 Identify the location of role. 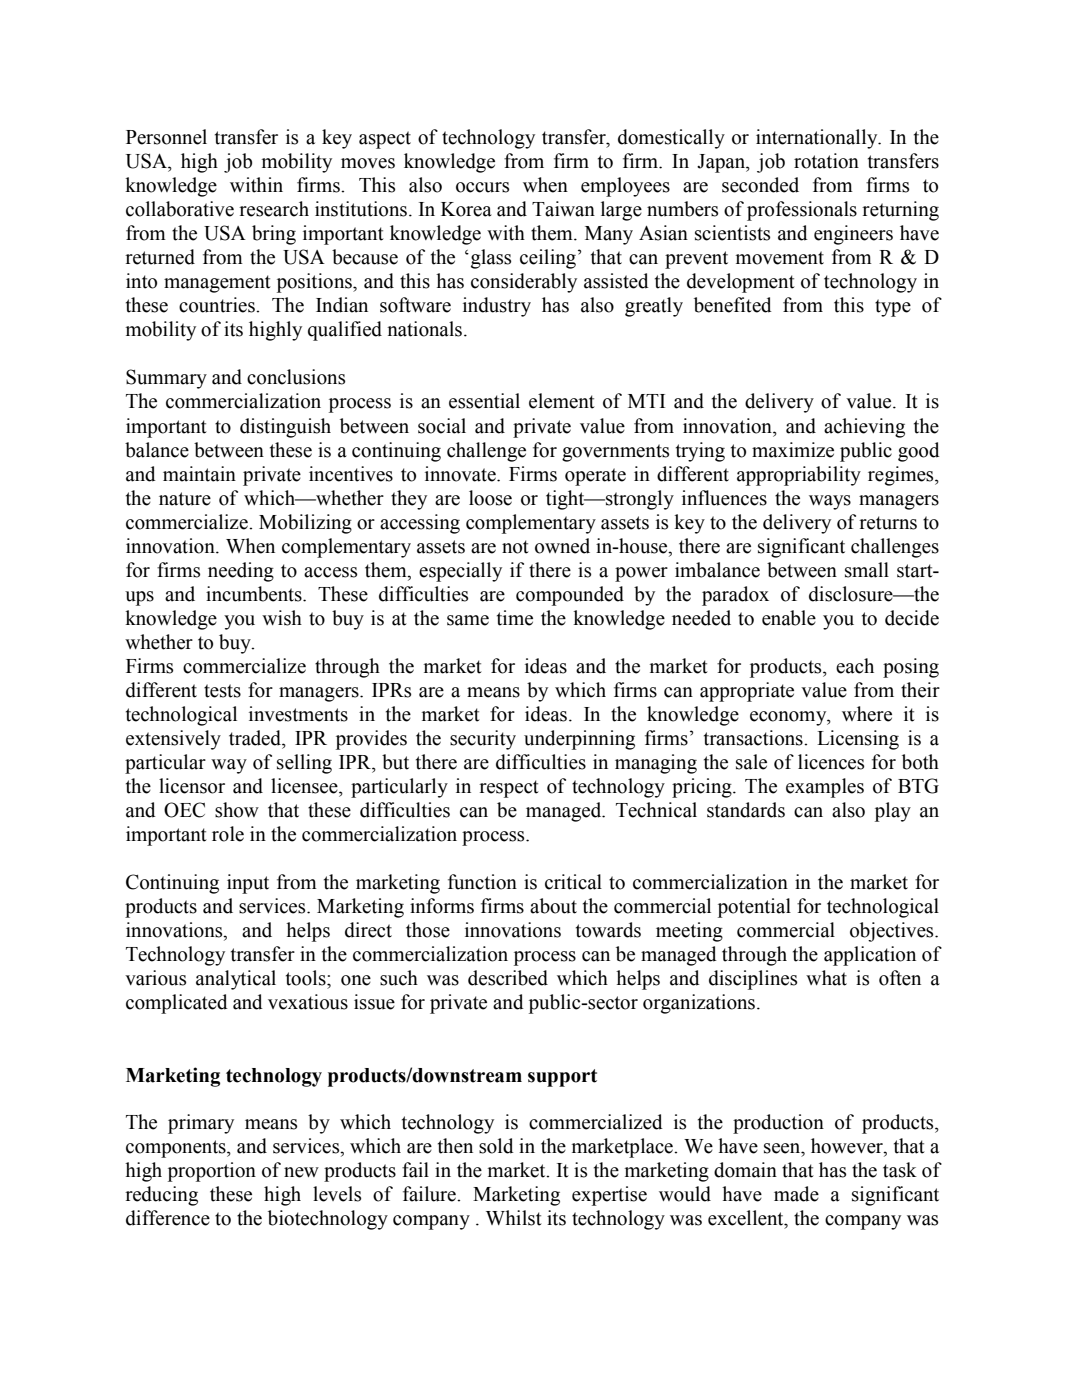
(228, 834).
